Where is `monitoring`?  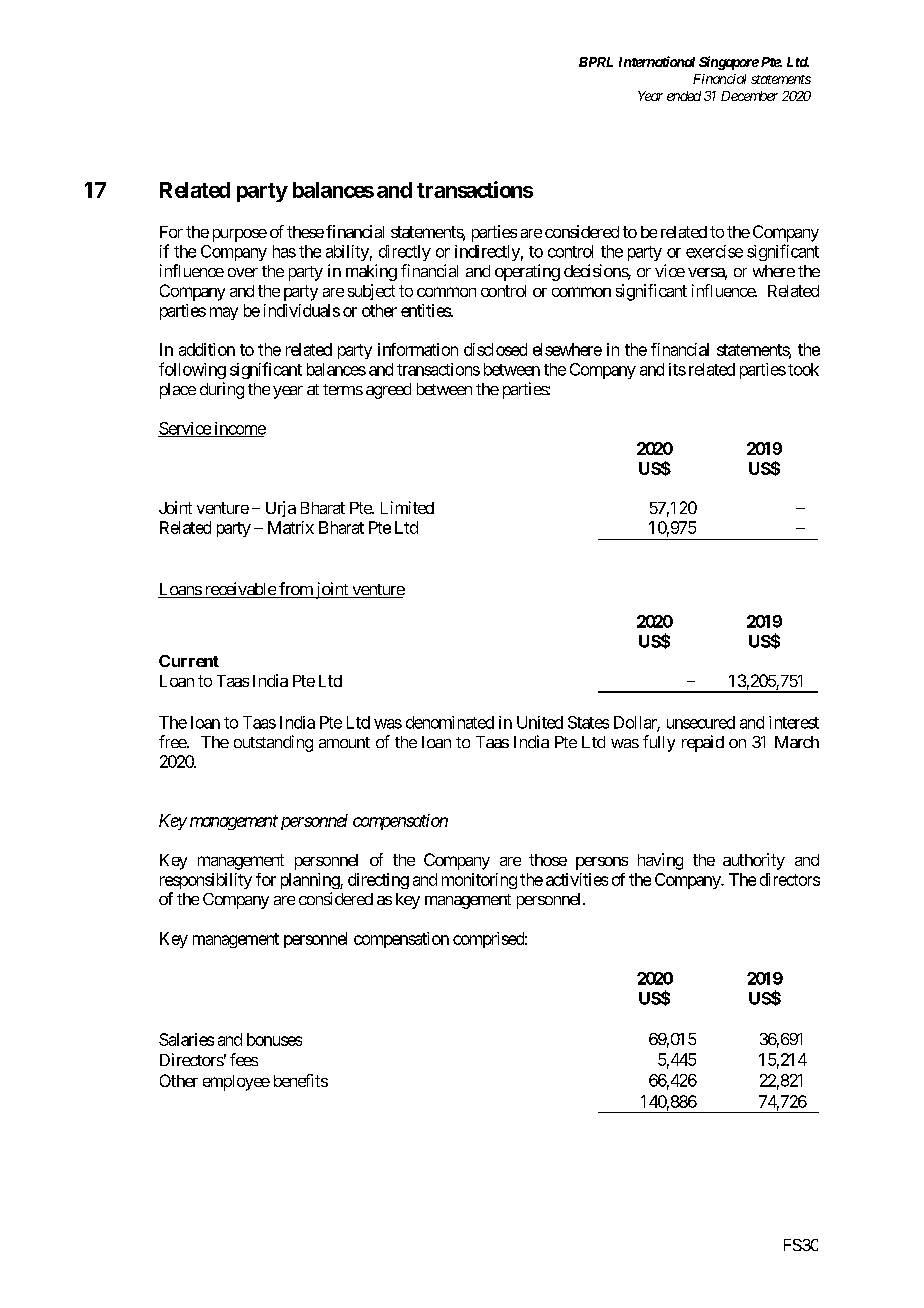
monitoring is located at coordinates (479, 881).
